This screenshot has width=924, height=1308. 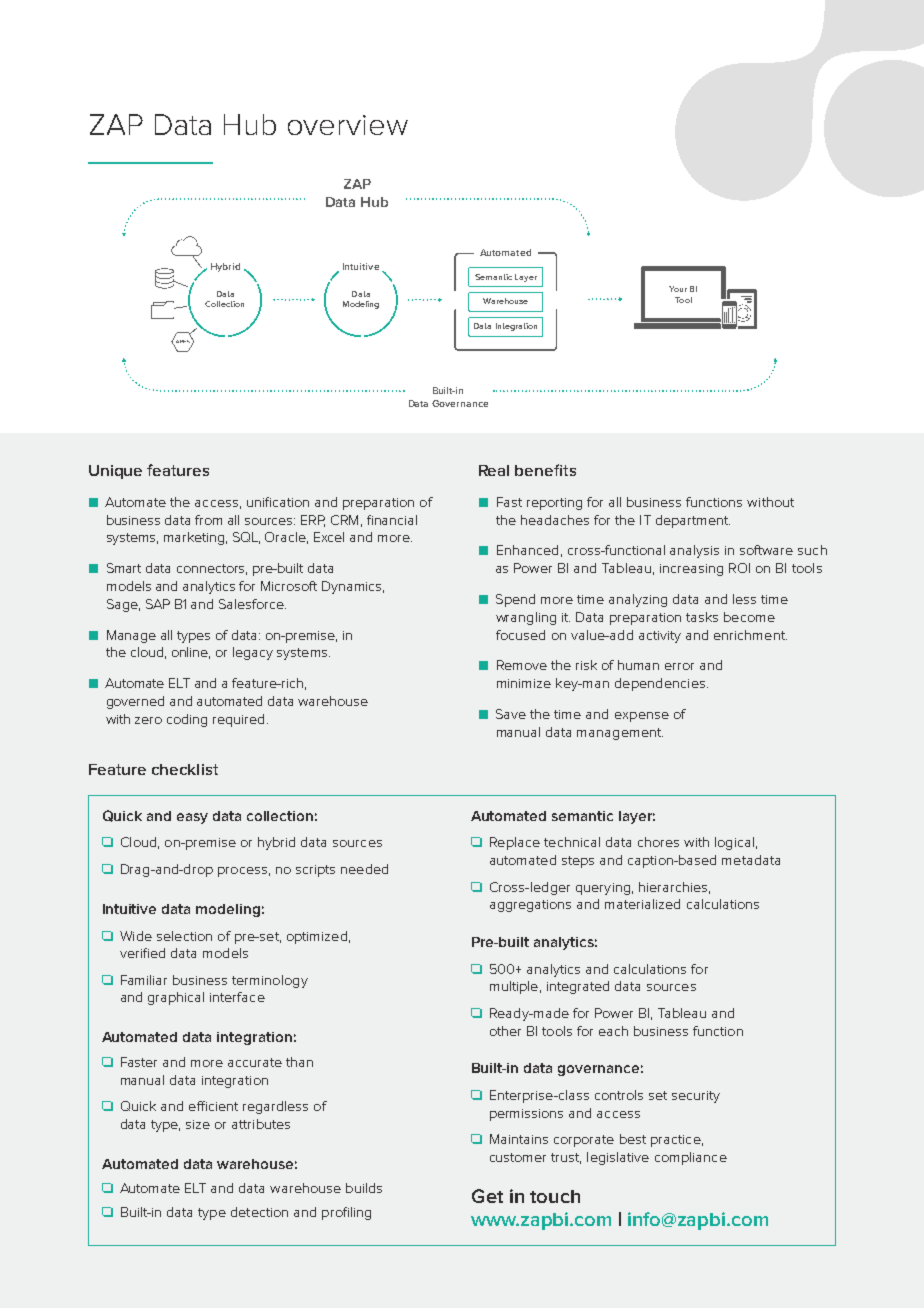 What do you see at coordinates (693, 521) in the screenshot?
I see `department` at bounding box center [693, 521].
